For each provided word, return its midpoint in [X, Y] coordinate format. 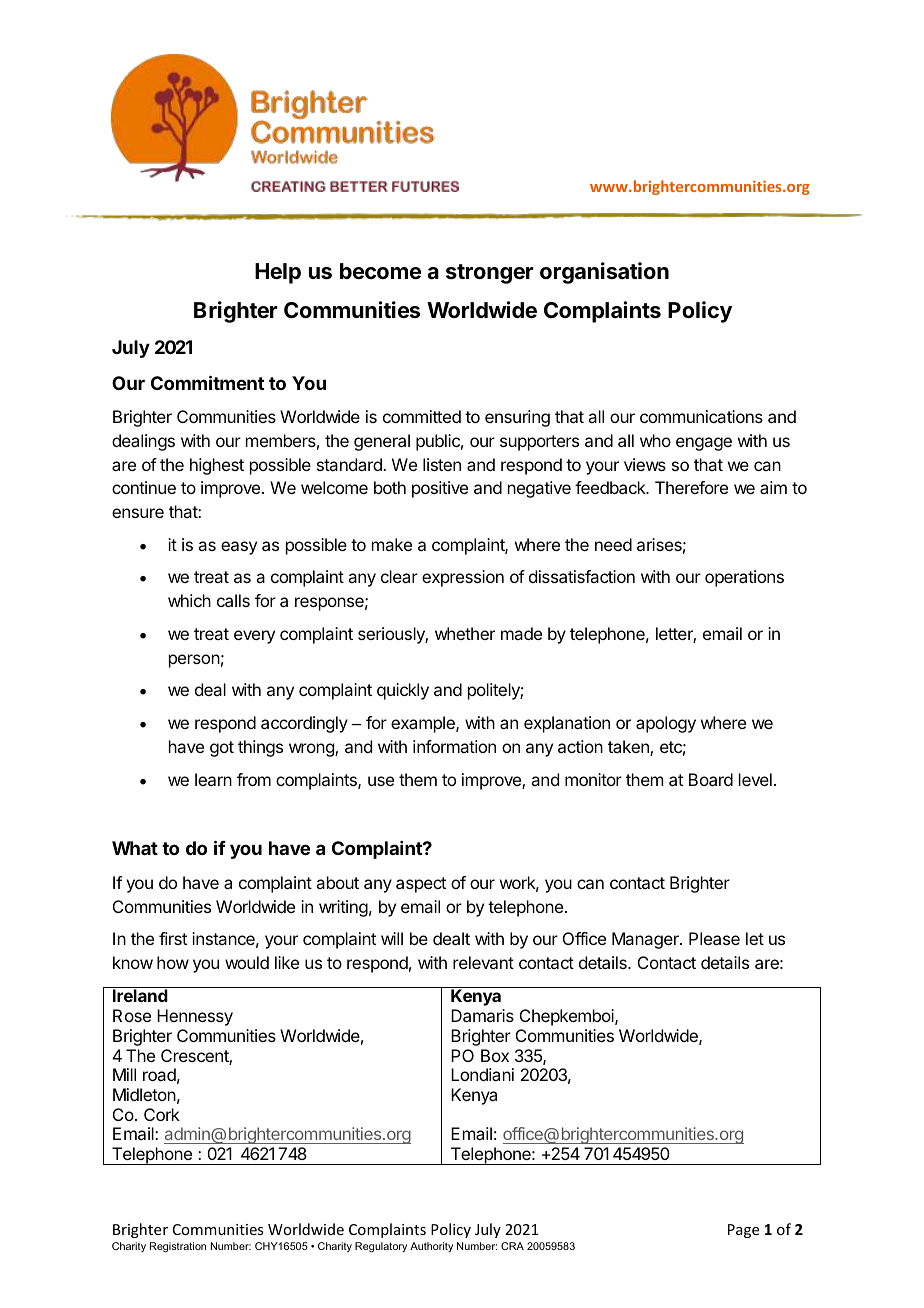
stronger [490, 274]
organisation [604, 273]
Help [278, 273]
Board [711, 779]
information [454, 746]
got [222, 749]
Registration [178, 1247]
